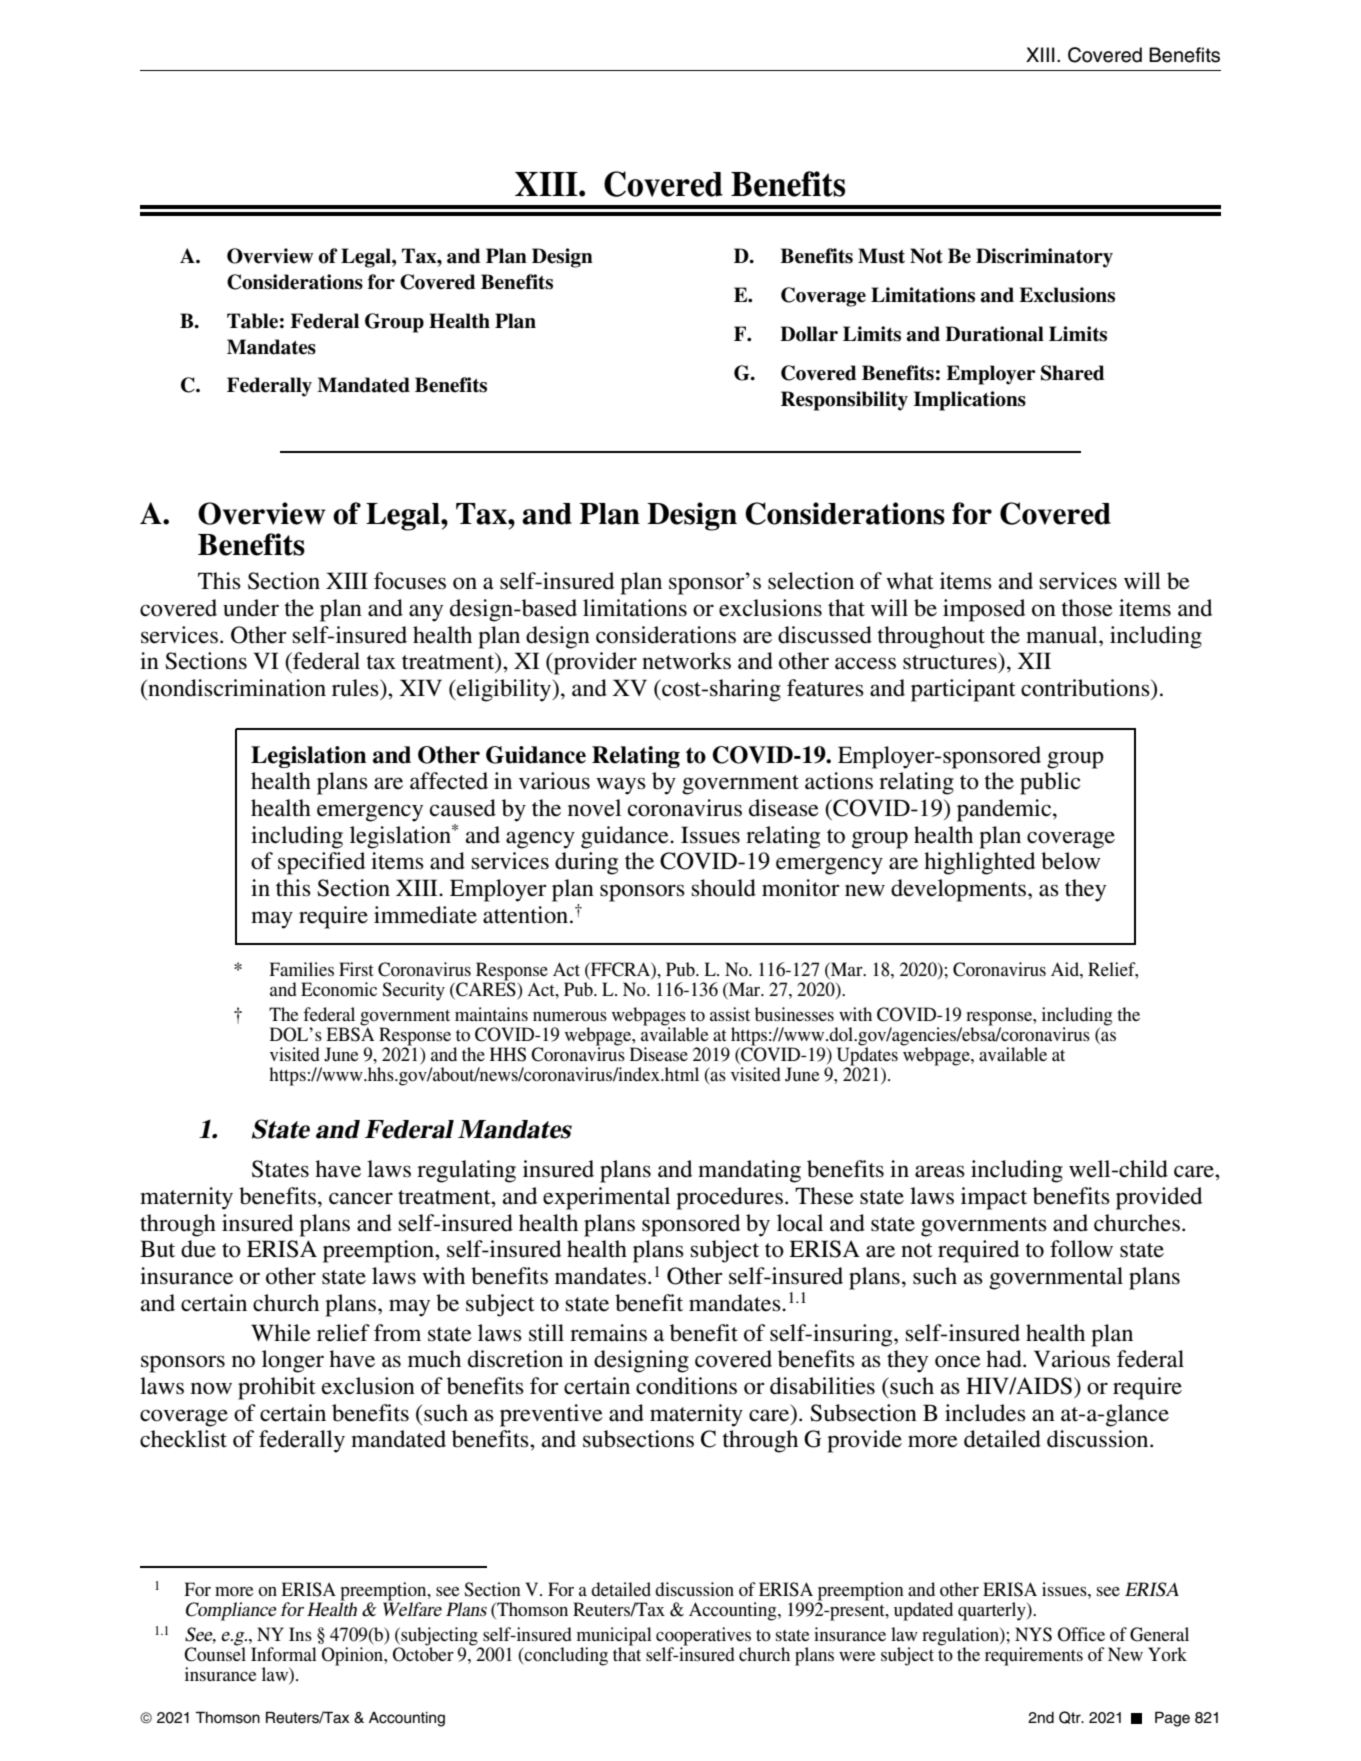  What do you see at coordinates (703, 1637) in the page?
I see `cooperatives` at bounding box center [703, 1637].
